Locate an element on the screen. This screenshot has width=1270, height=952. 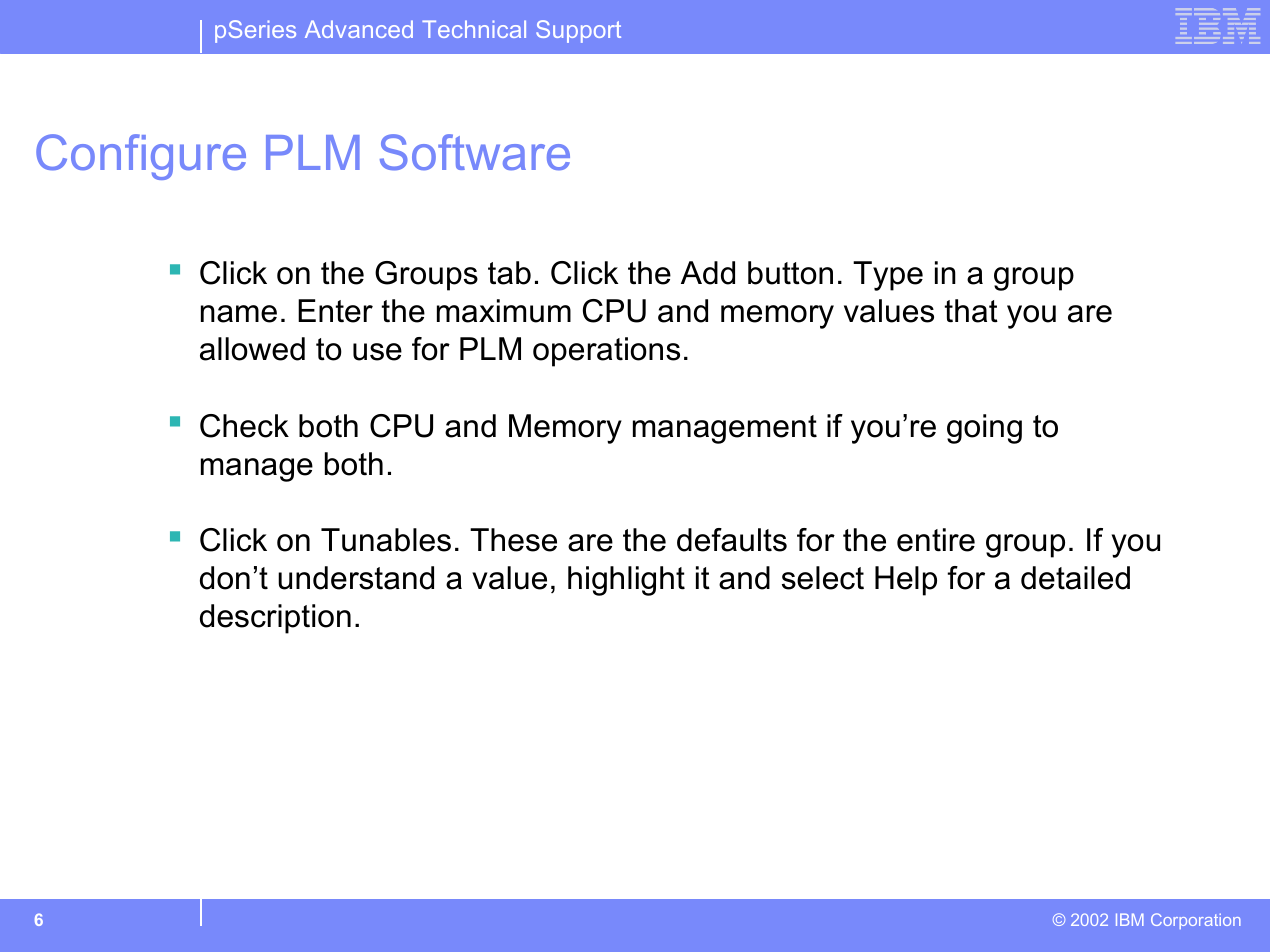
Support is located at coordinates (578, 31).
